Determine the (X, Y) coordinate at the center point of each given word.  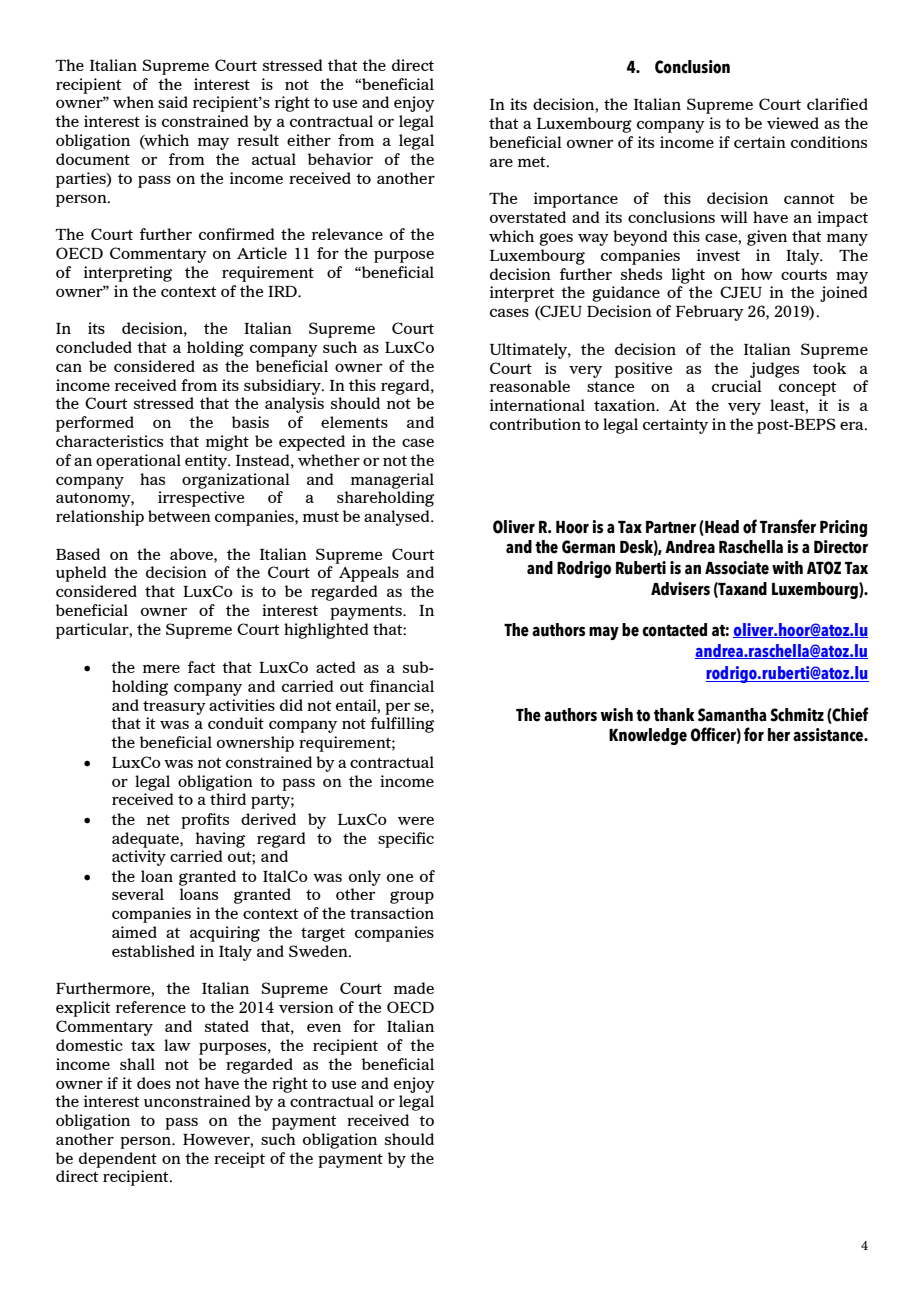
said (173, 102)
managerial (392, 481)
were (416, 820)
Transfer (788, 526)
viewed (793, 123)
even (324, 1027)
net (158, 820)
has (152, 479)
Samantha (732, 715)
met (533, 161)
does (154, 1083)
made (414, 988)
